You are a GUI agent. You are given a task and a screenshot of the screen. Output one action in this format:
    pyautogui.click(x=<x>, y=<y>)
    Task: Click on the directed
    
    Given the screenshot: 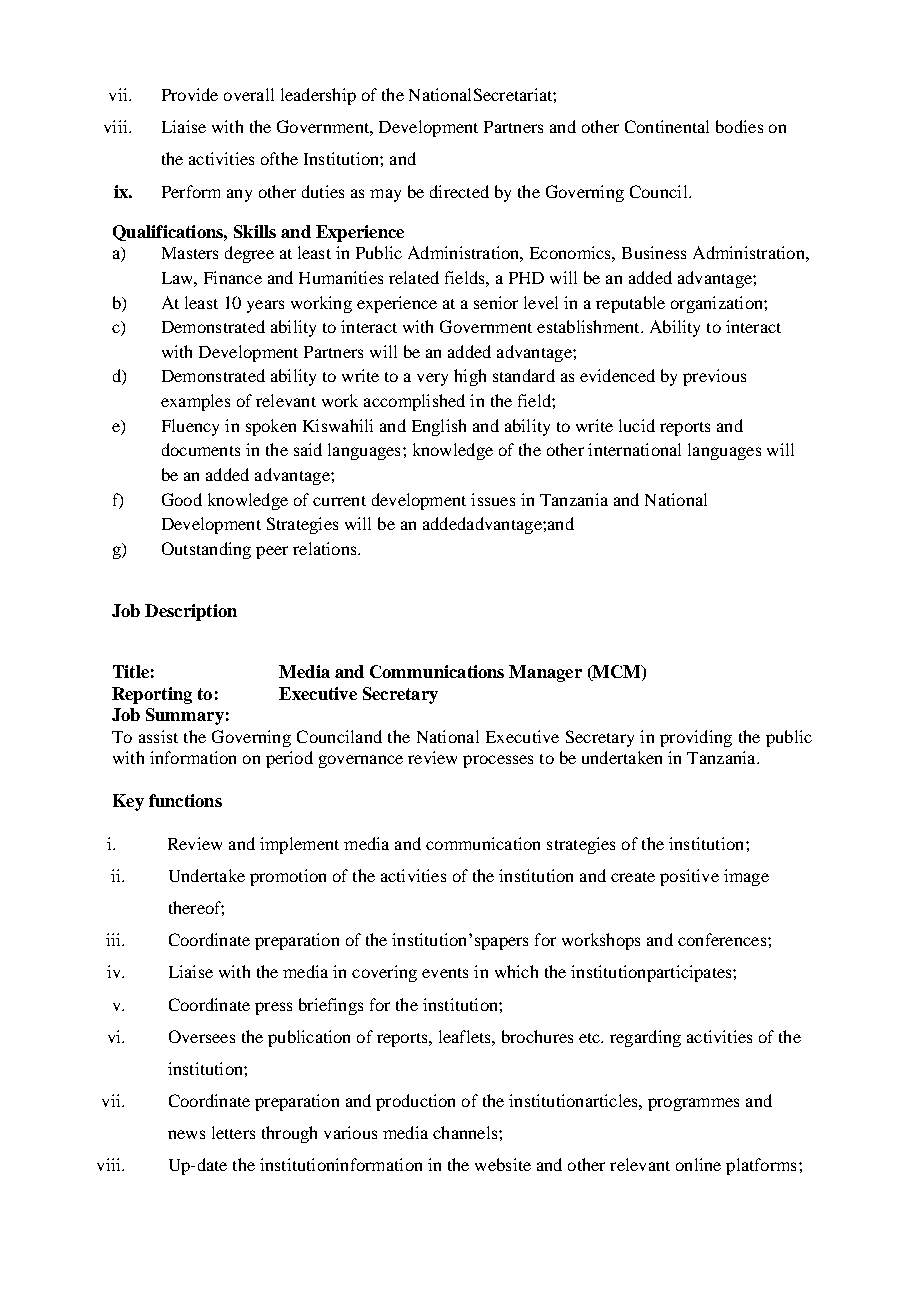 What is the action you would take?
    pyautogui.click(x=459, y=191)
